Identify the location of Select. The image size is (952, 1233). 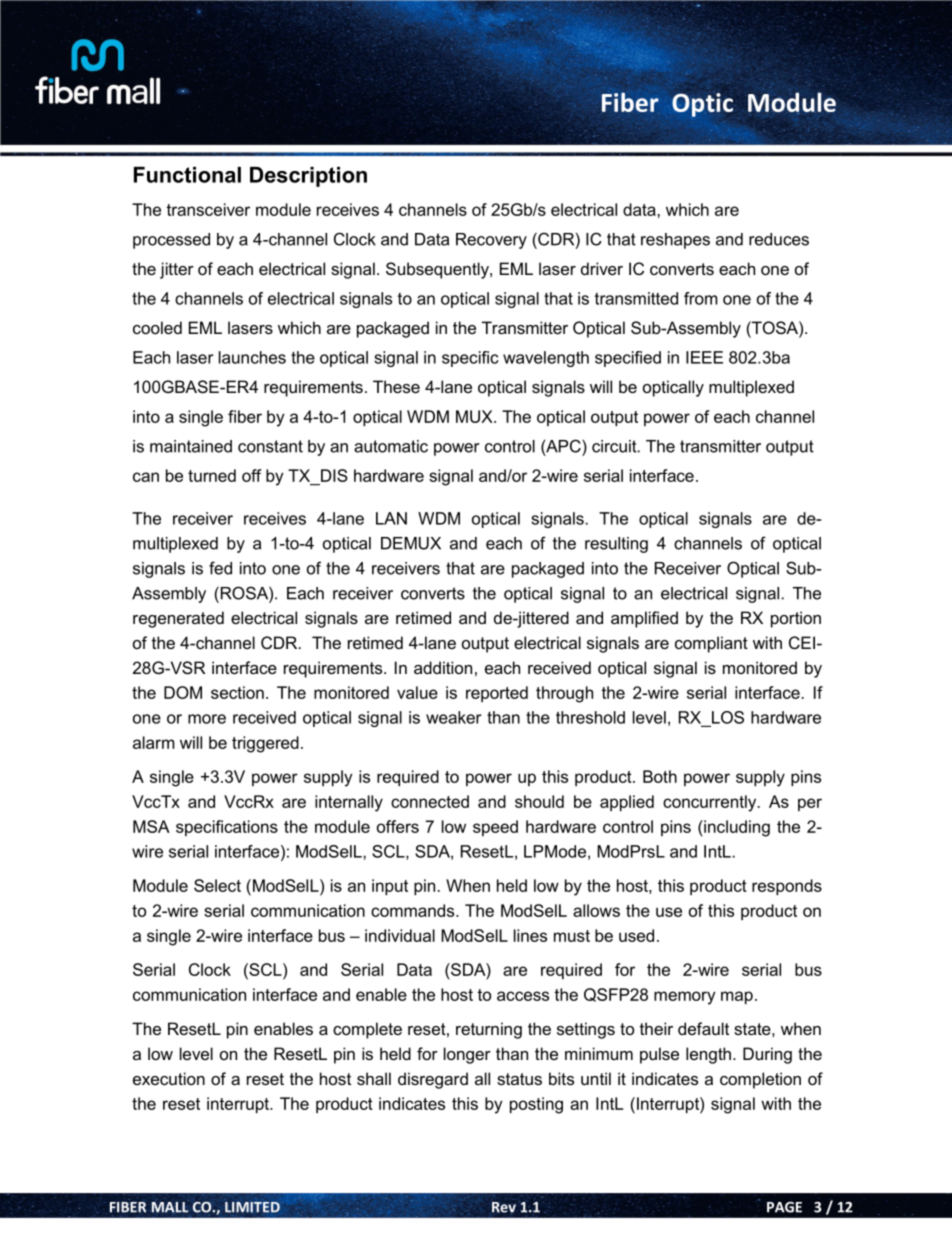
(217, 885).
